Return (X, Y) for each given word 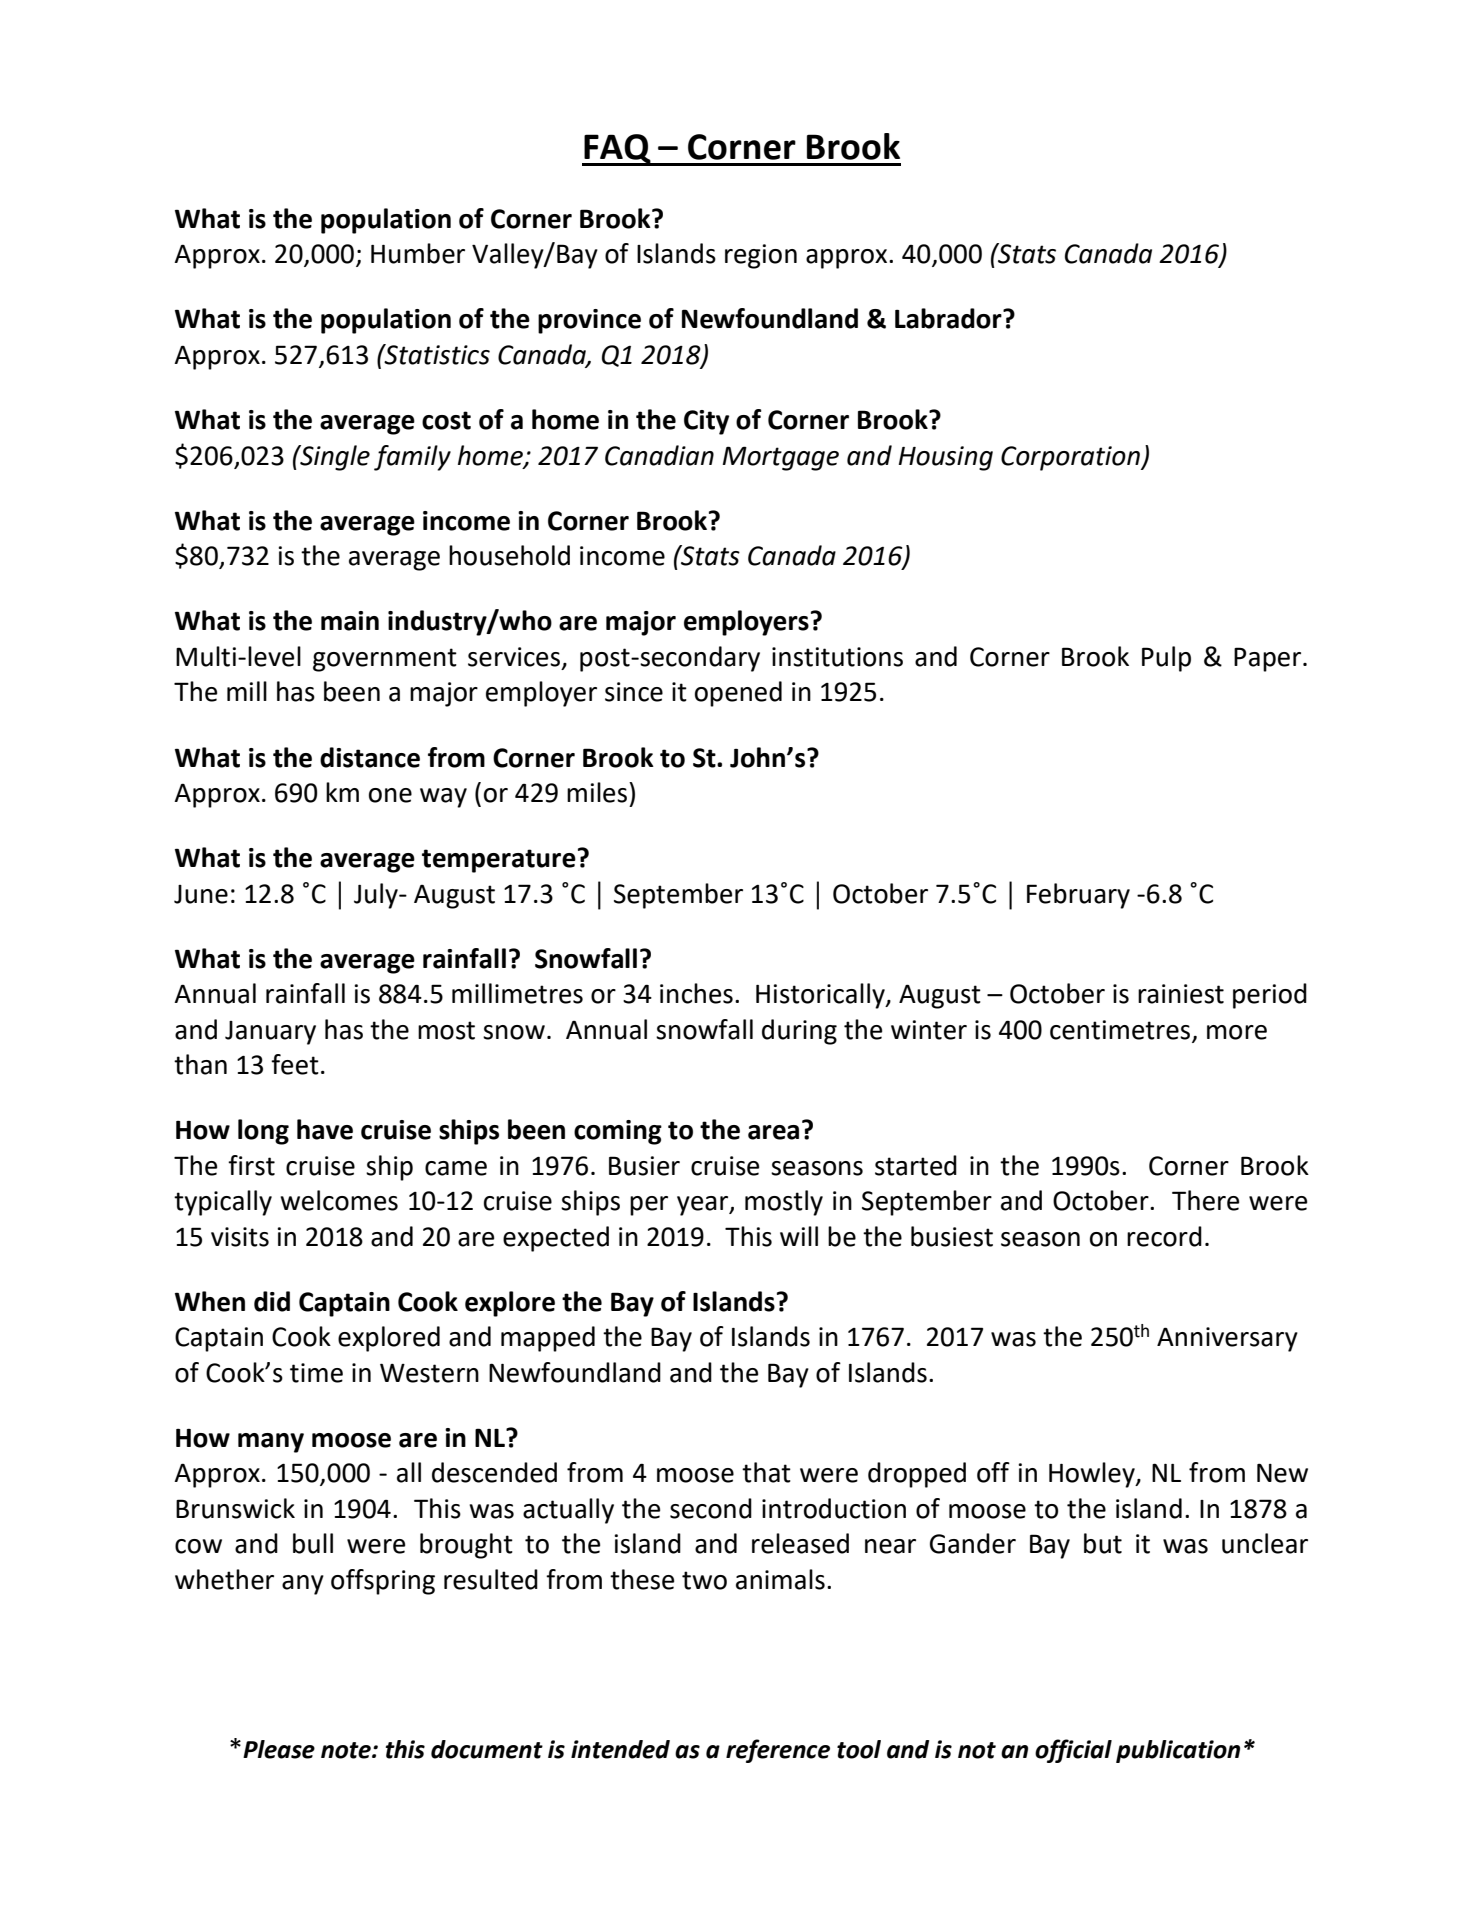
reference (778, 1751)
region (761, 256)
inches (696, 993)
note (347, 1750)
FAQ (617, 150)
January (270, 1033)
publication (1178, 1751)
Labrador (949, 318)
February (1078, 896)
